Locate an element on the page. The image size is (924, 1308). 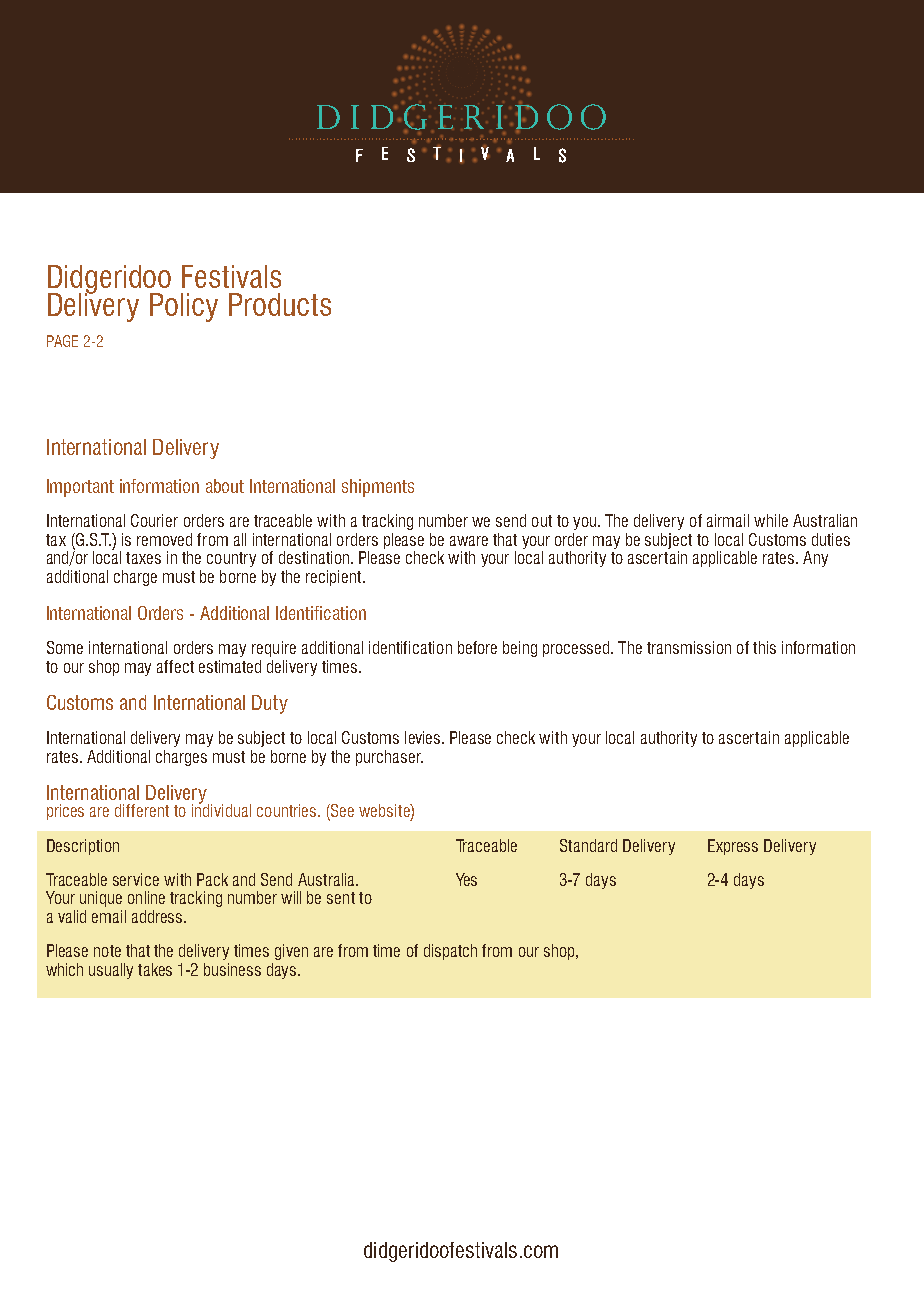
this is located at coordinates (764, 647).
